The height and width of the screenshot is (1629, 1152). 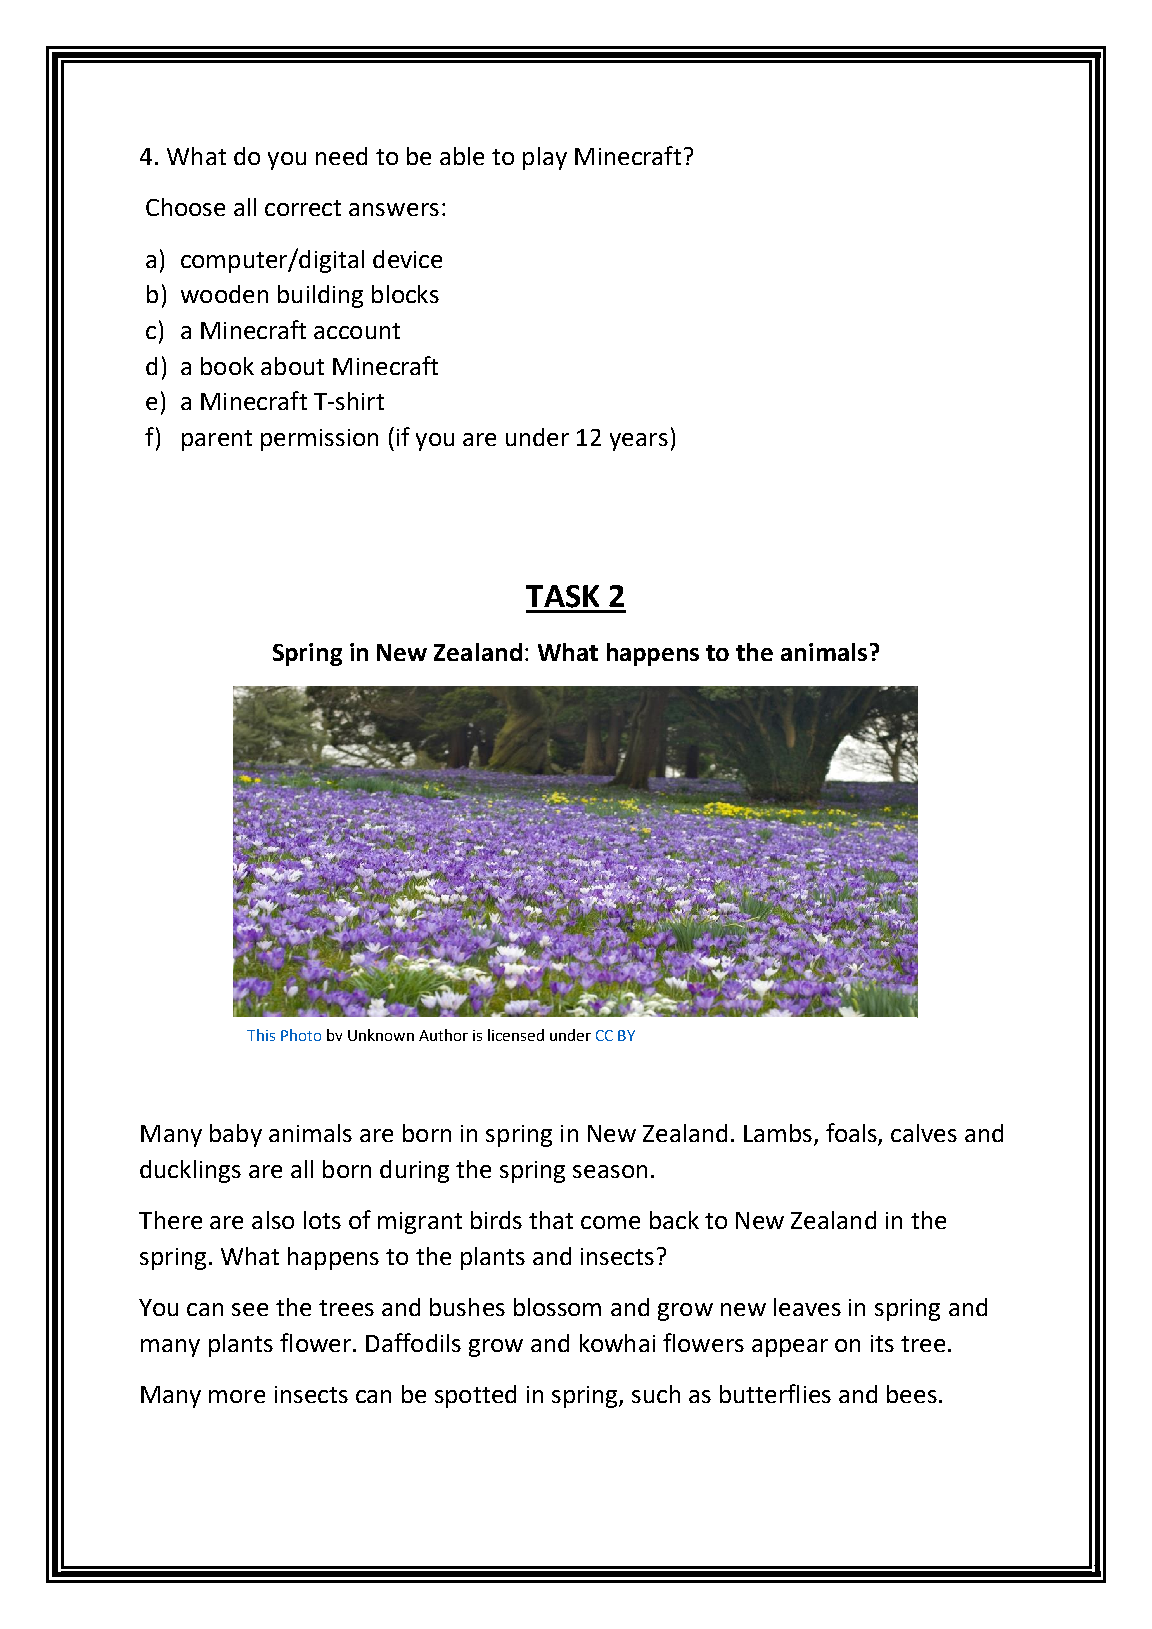 I want to click on Lambs, so click(x=778, y=1133).
